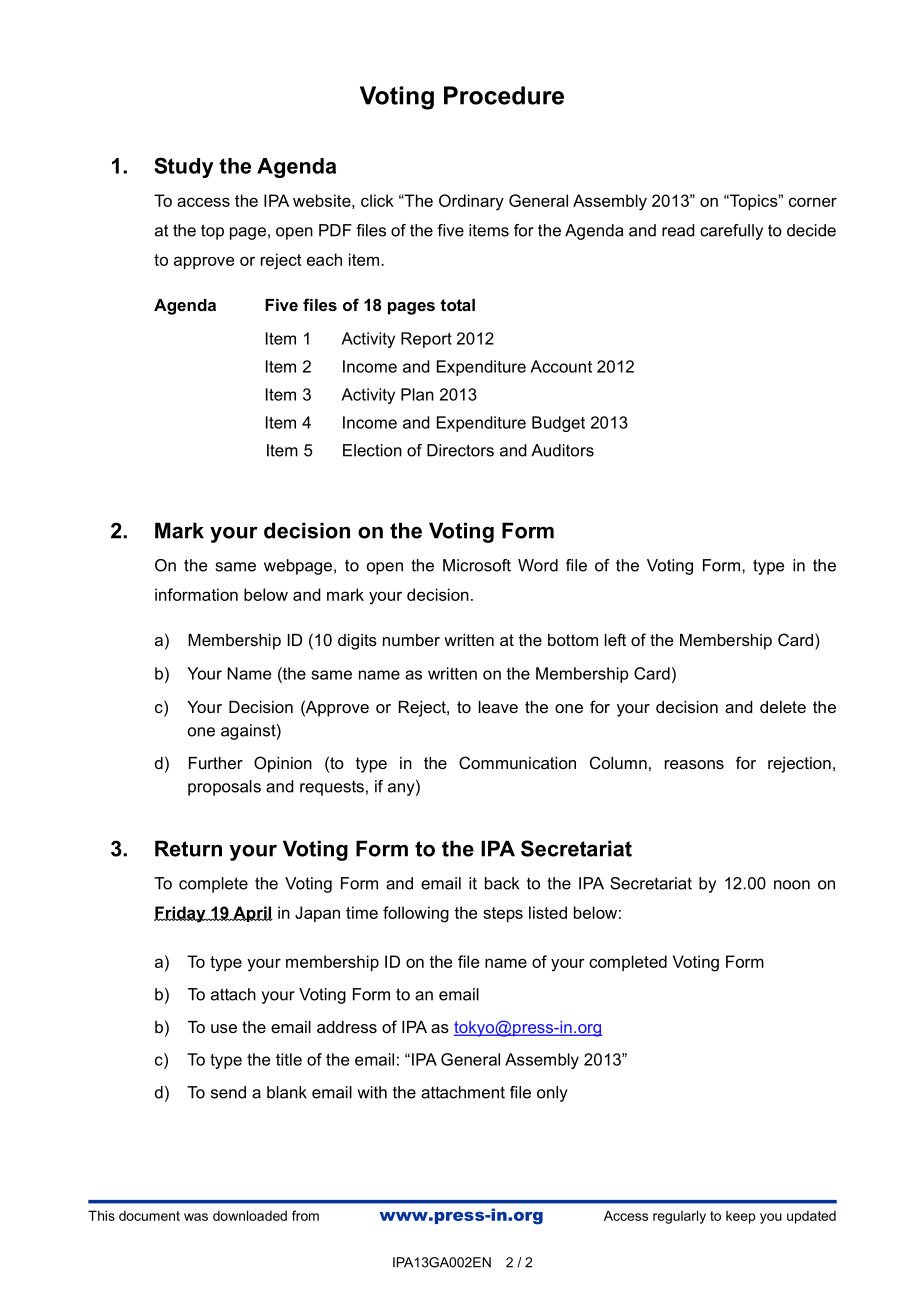 The width and height of the document is (924, 1308). Describe the element at coordinates (372, 450) in the document. I see `Election` at that location.
